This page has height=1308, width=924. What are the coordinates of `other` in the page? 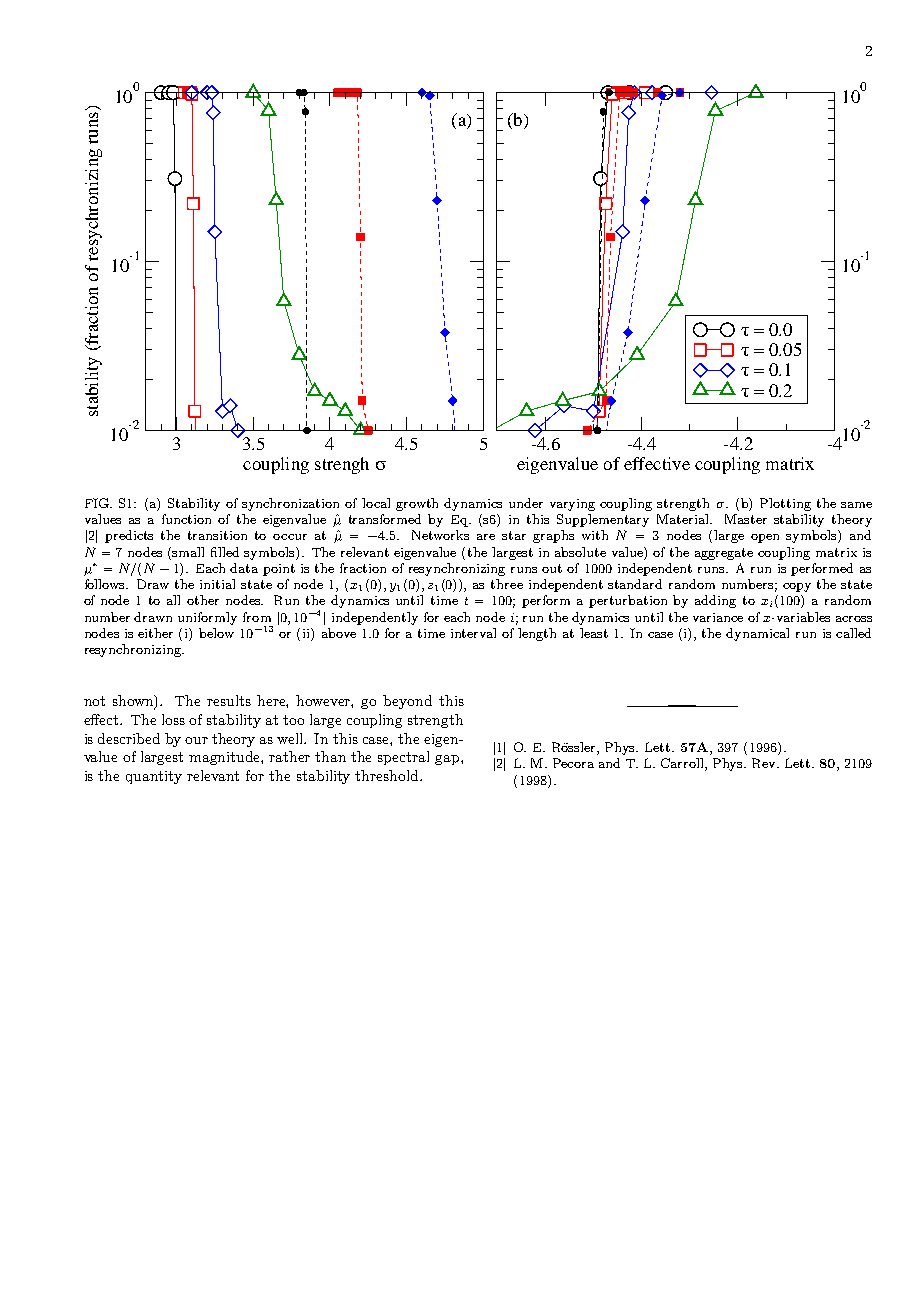 It's located at (203, 600).
